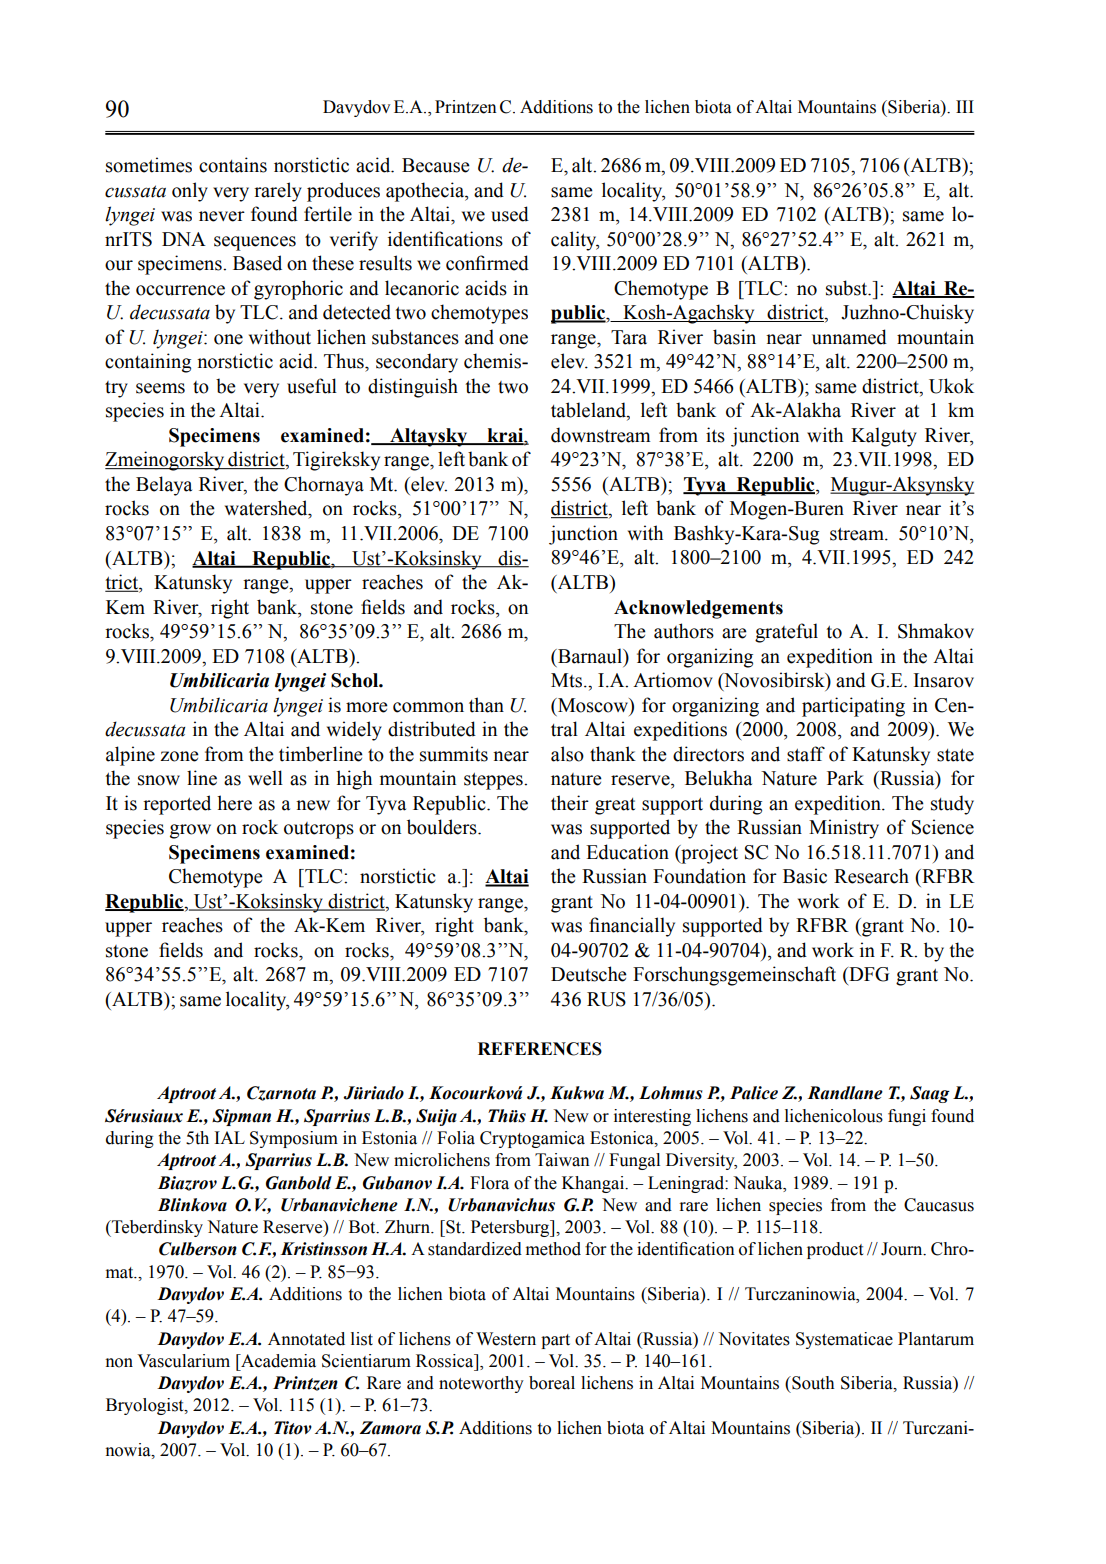  Describe the element at coordinates (510, 214) in the page. I see `used` at that location.
